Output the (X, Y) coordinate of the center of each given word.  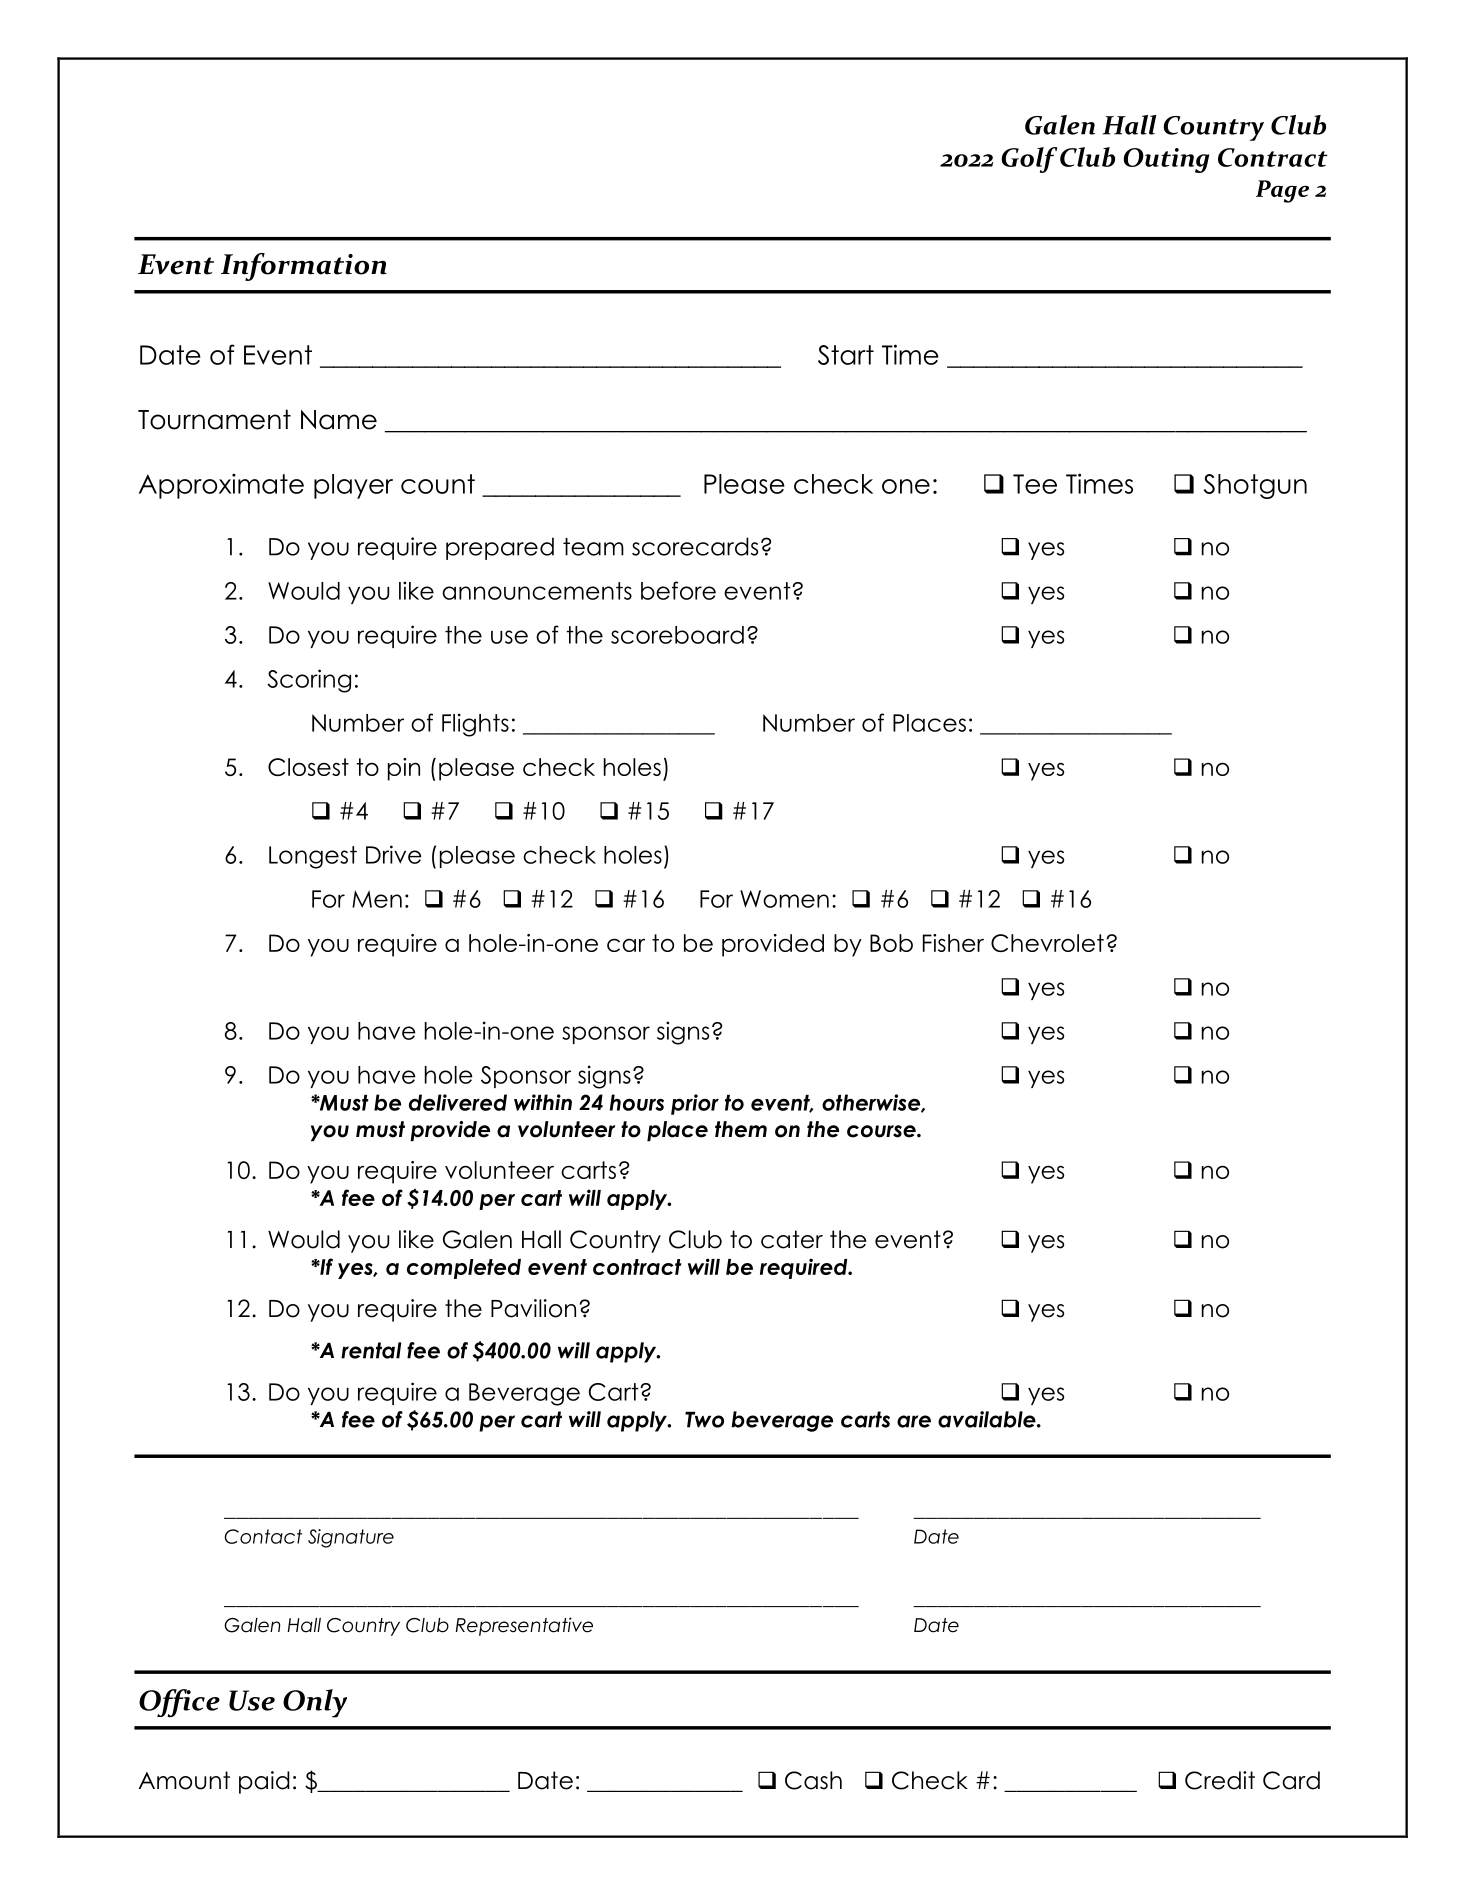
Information (304, 267)
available (988, 1419)
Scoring (309, 681)
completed (464, 1269)
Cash (813, 1780)
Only (315, 1703)
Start (846, 355)
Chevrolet (1047, 943)
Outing (1166, 160)
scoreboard (677, 635)
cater (792, 1239)
